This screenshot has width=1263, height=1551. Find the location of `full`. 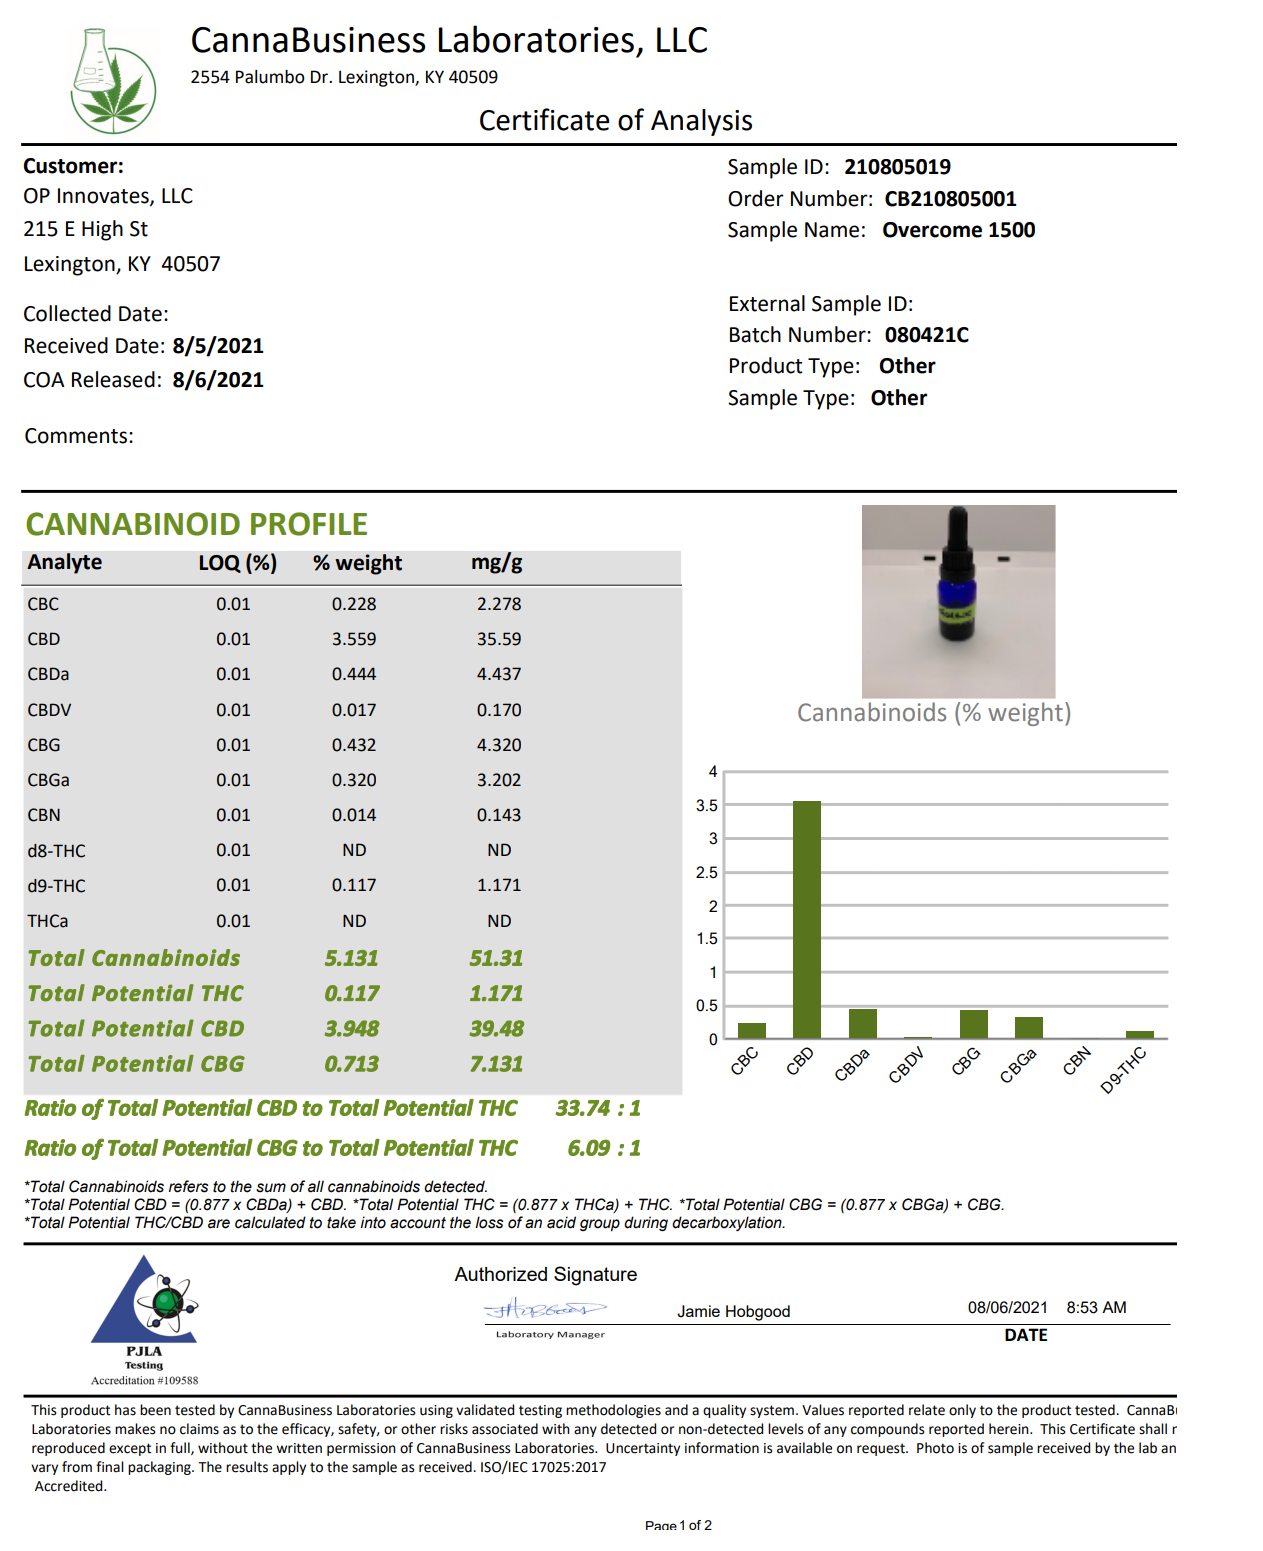

full is located at coordinates (181, 1448).
